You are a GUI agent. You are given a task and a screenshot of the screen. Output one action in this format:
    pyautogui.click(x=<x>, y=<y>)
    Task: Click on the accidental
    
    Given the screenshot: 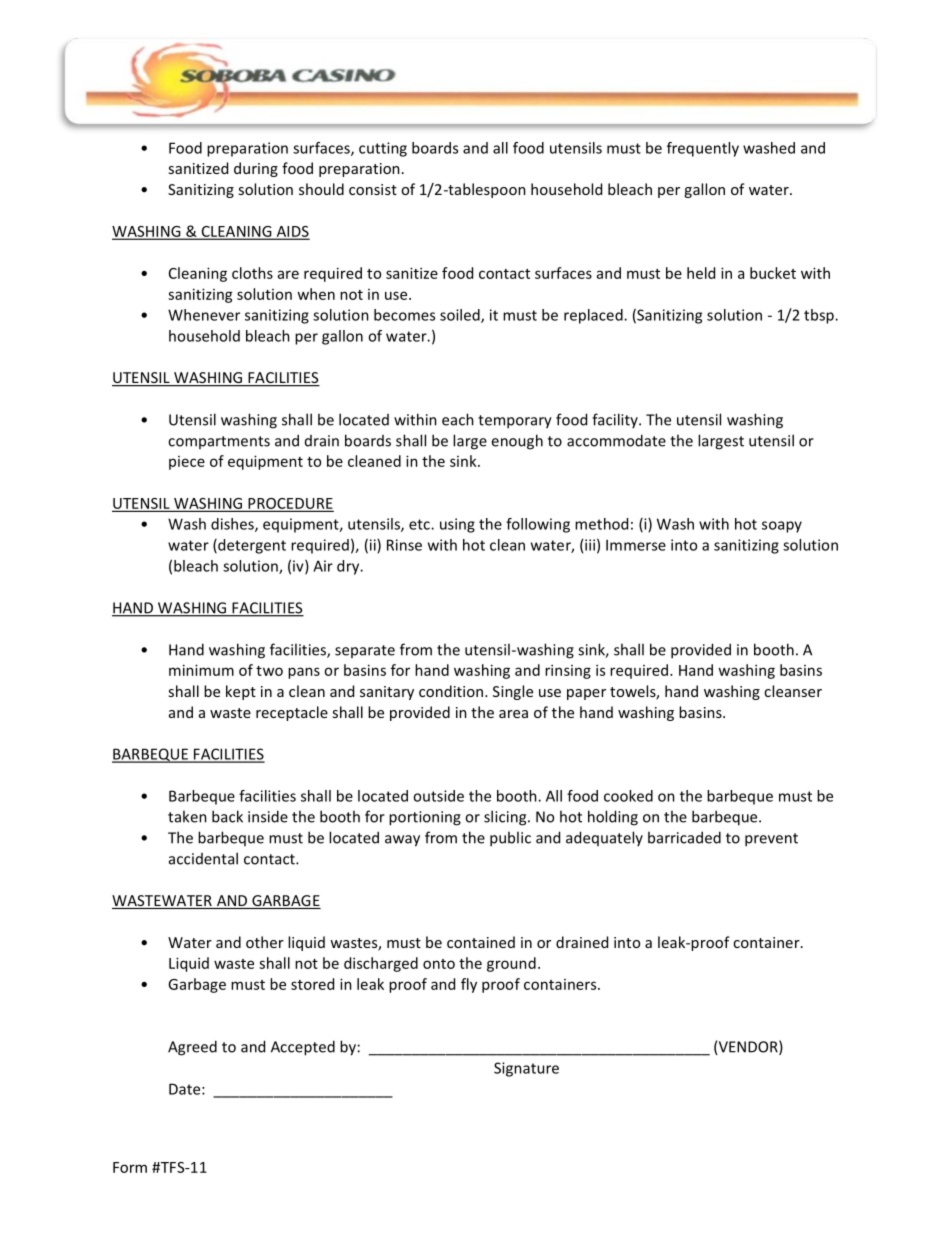 What is the action you would take?
    pyautogui.click(x=203, y=858)
